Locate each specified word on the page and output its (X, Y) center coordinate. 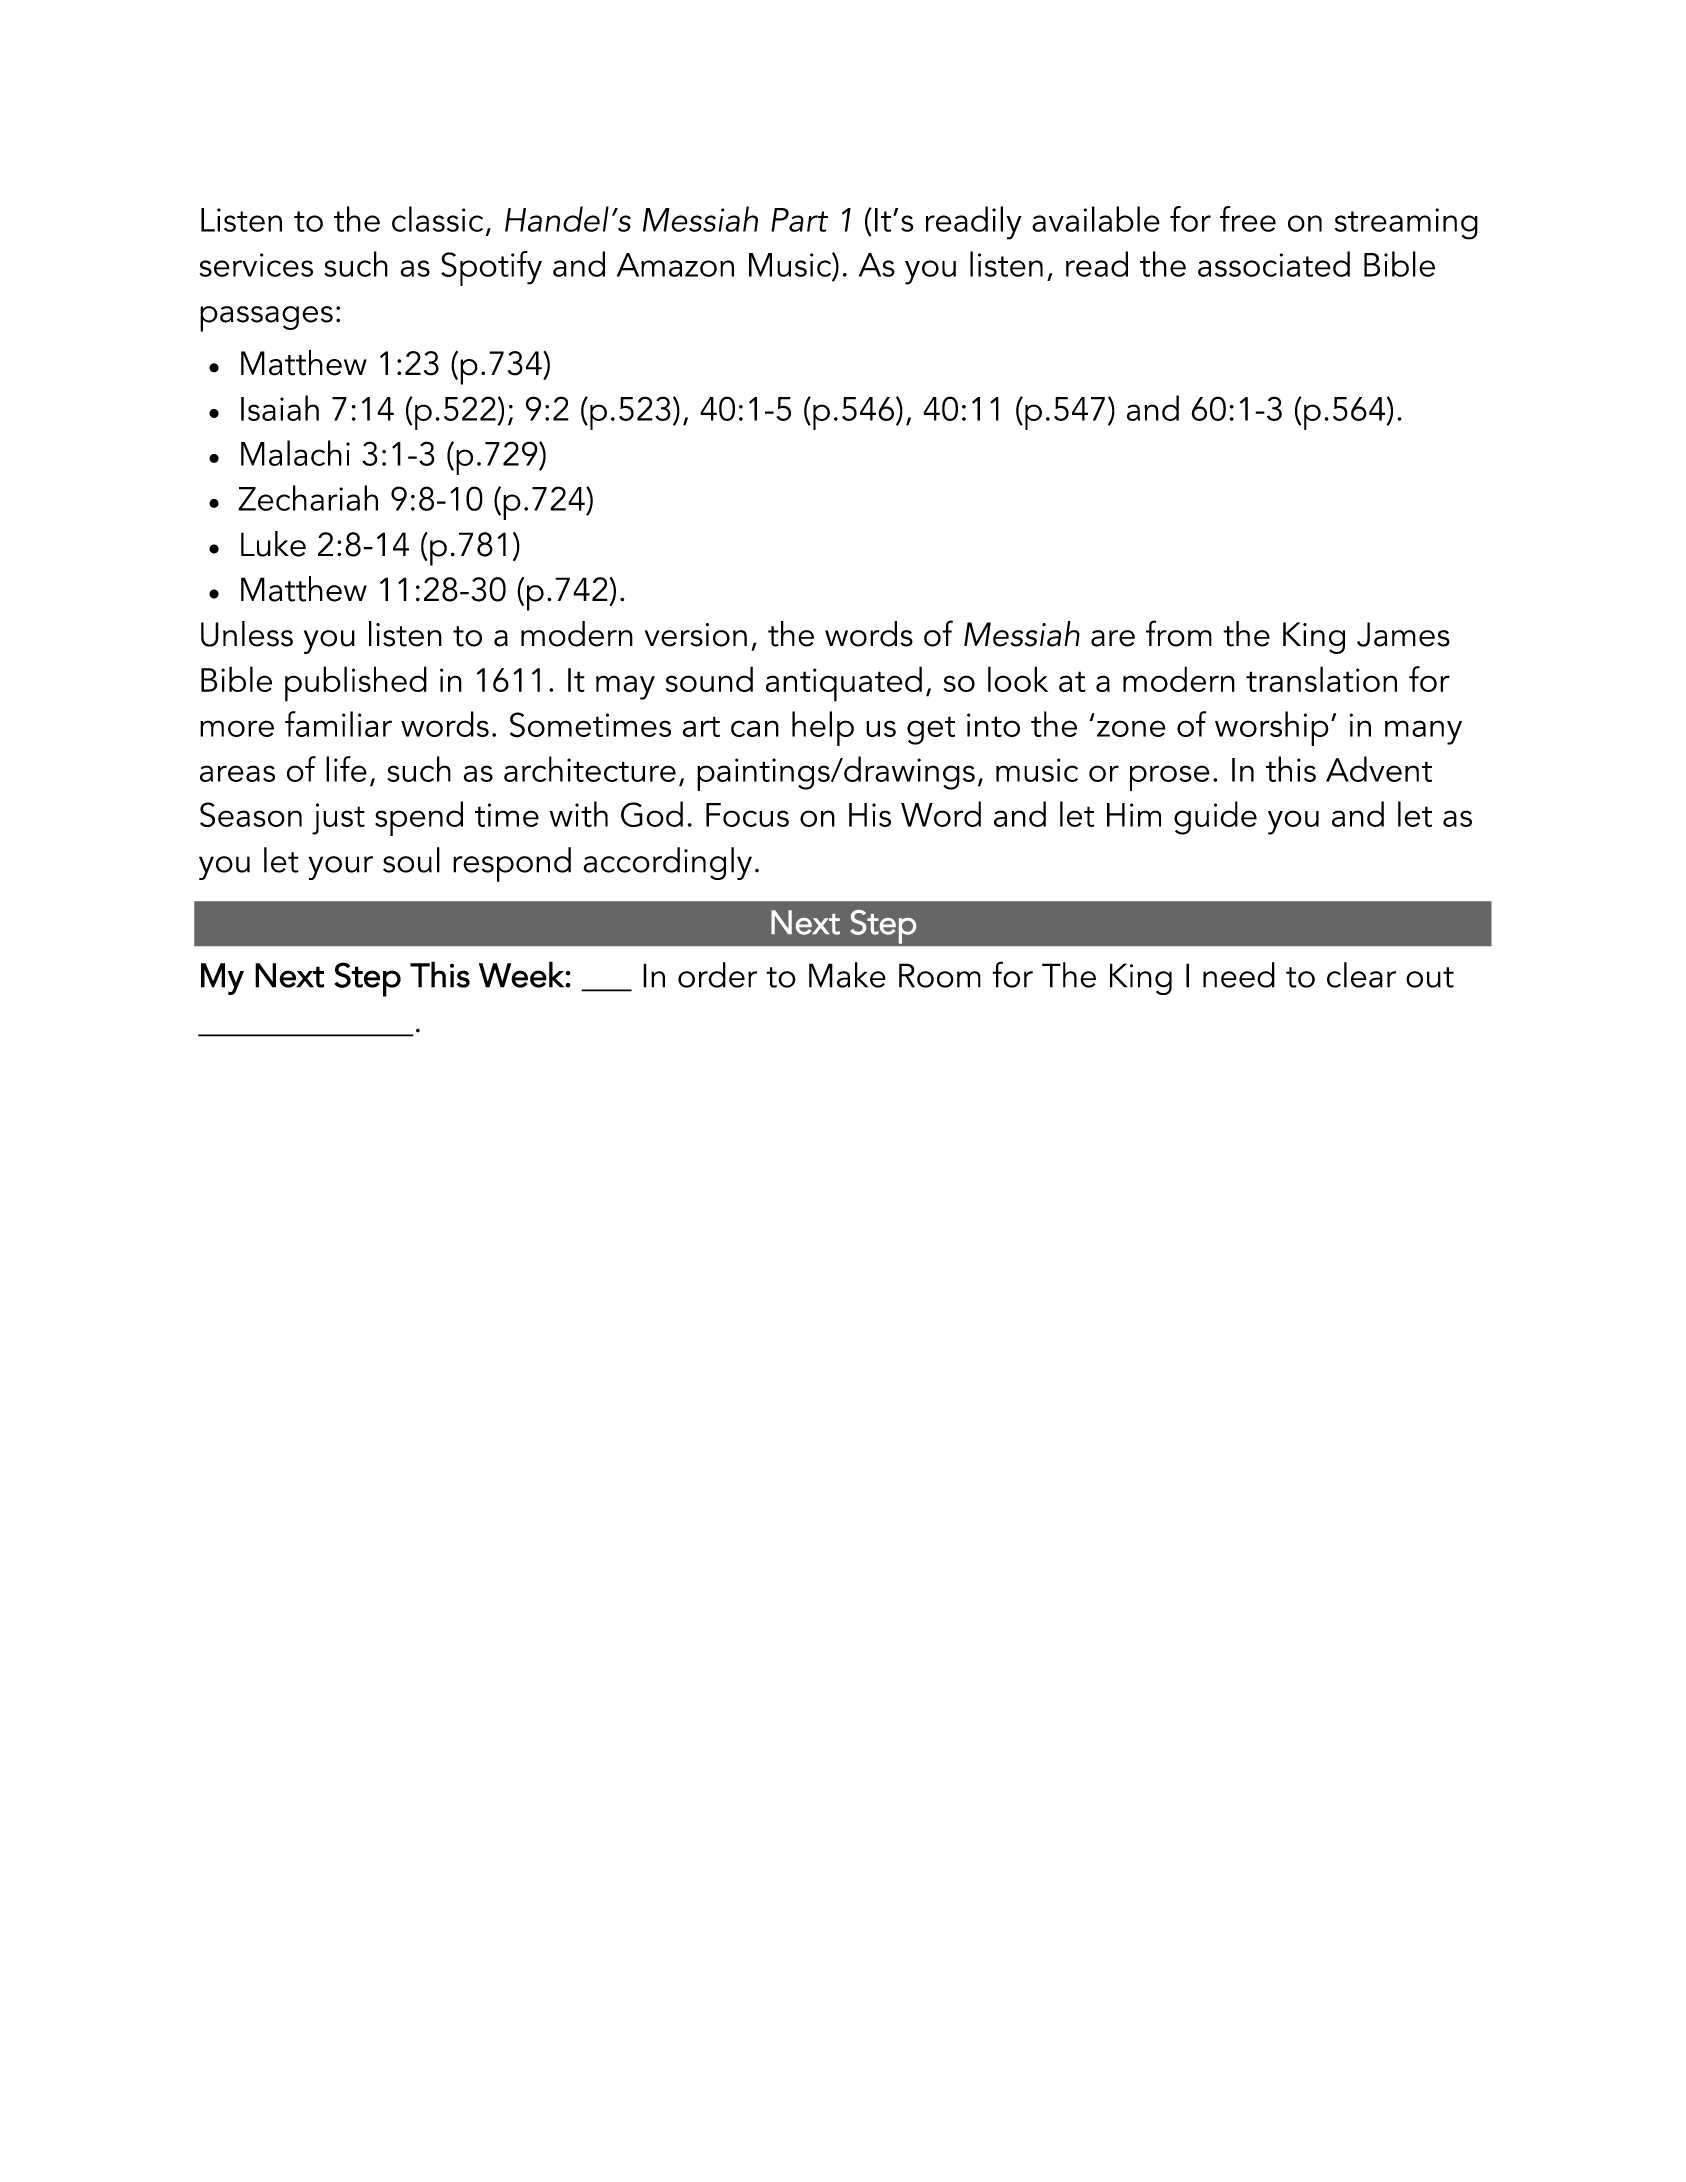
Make (847, 975)
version (696, 635)
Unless (247, 634)
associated (1274, 264)
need (1239, 975)
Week (521, 974)
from (1179, 633)
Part (799, 220)
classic (437, 219)
